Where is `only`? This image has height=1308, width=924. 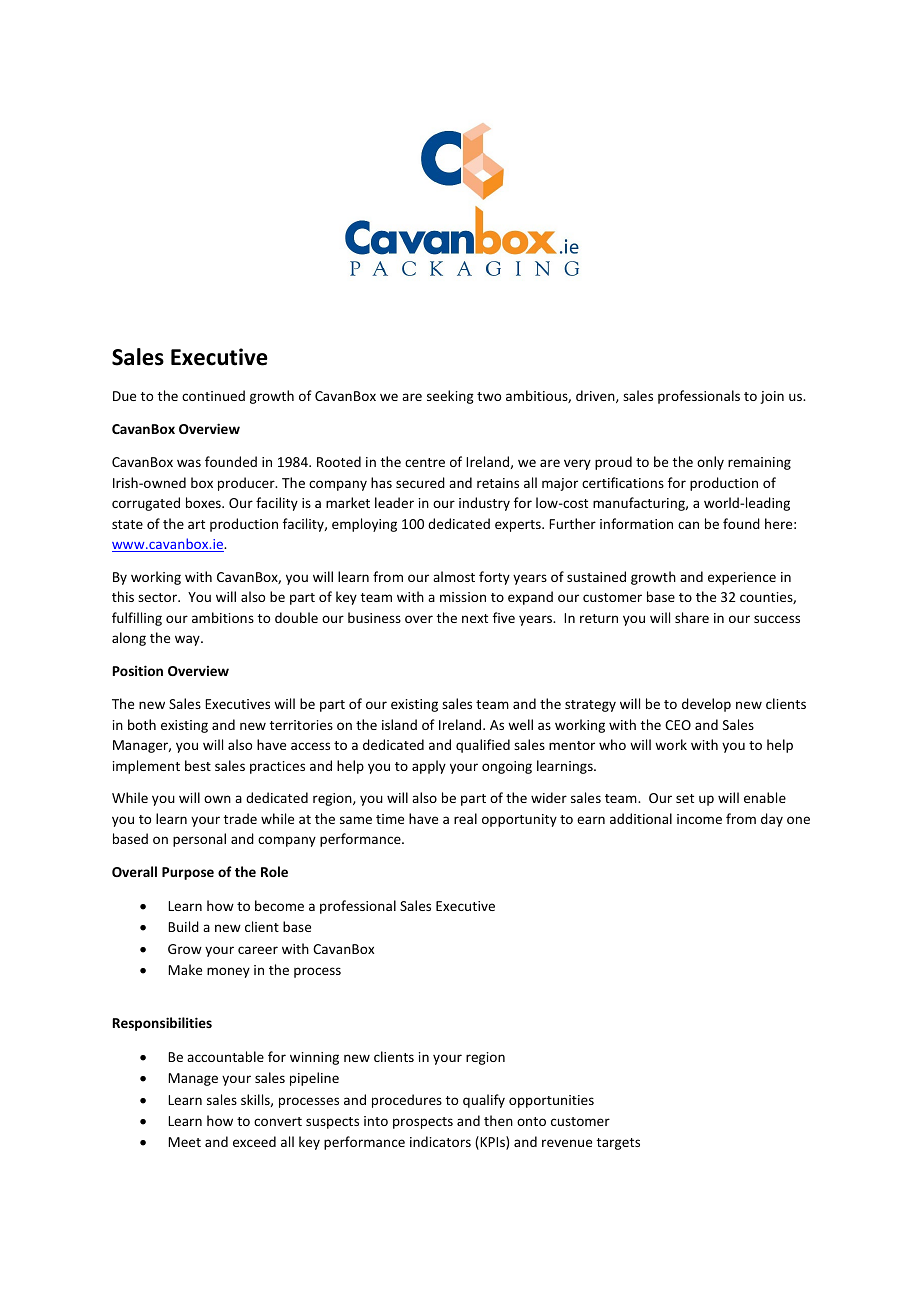 only is located at coordinates (710, 463).
